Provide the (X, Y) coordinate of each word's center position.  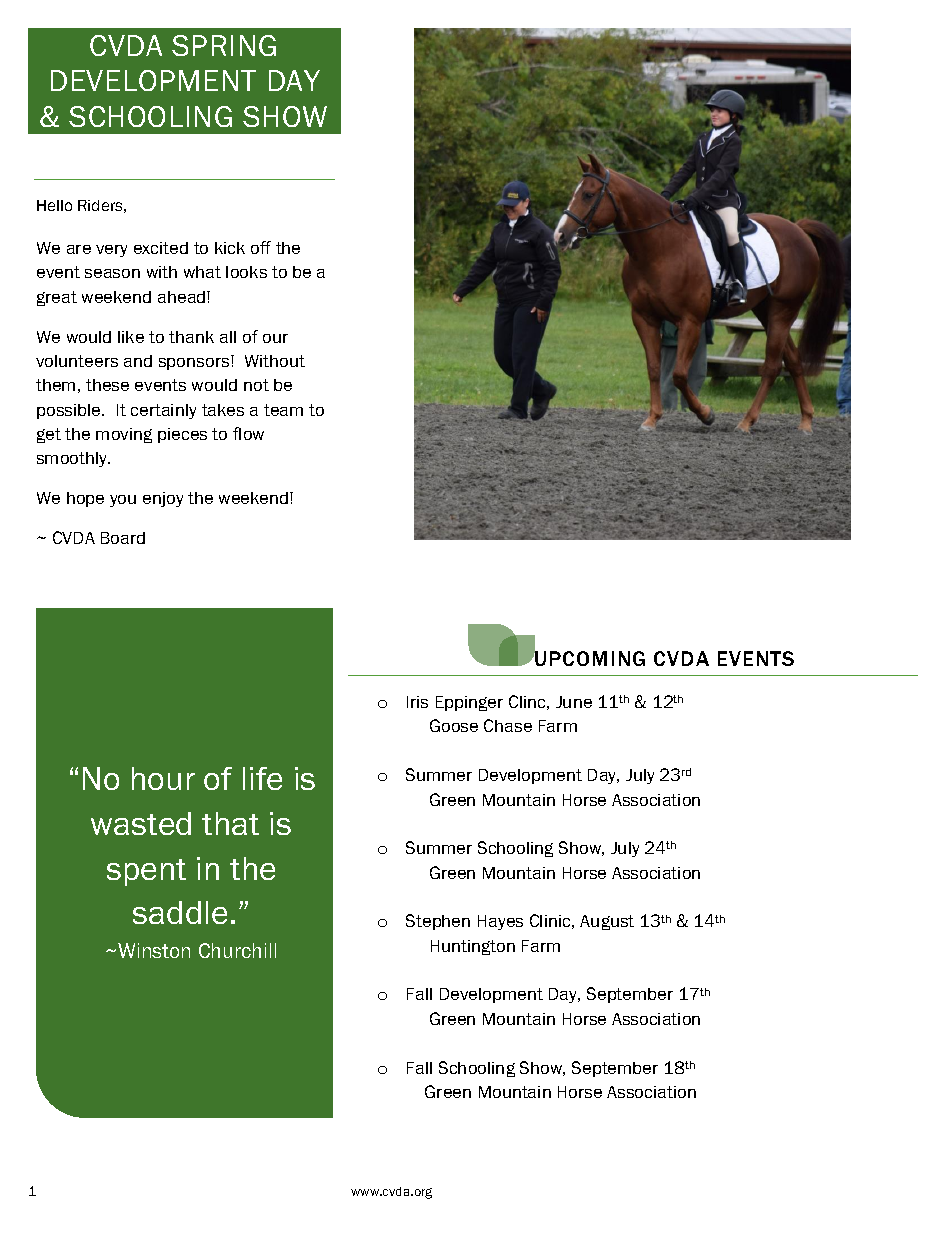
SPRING (224, 45)
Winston (154, 950)
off (261, 247)
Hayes (500, 922)
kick (230, 248)
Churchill (237, 950)
